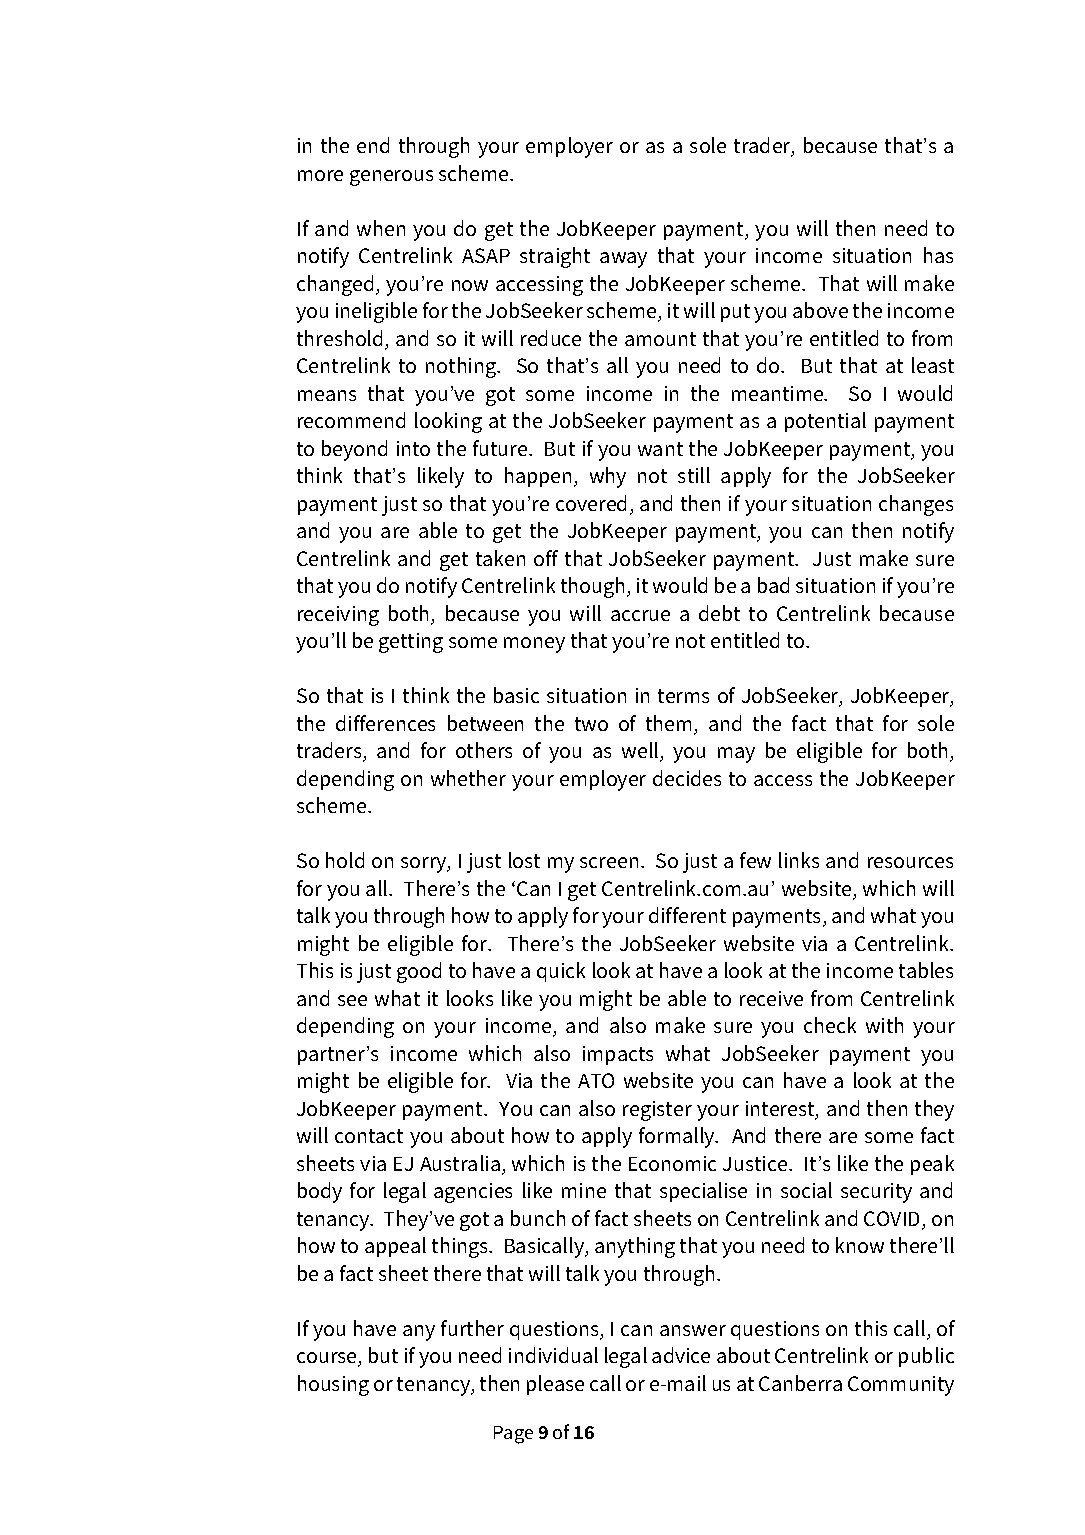 The image size is (1085, 1535). Describe the element at coordinates (641, 752) in the document. I see `well` at that location.
